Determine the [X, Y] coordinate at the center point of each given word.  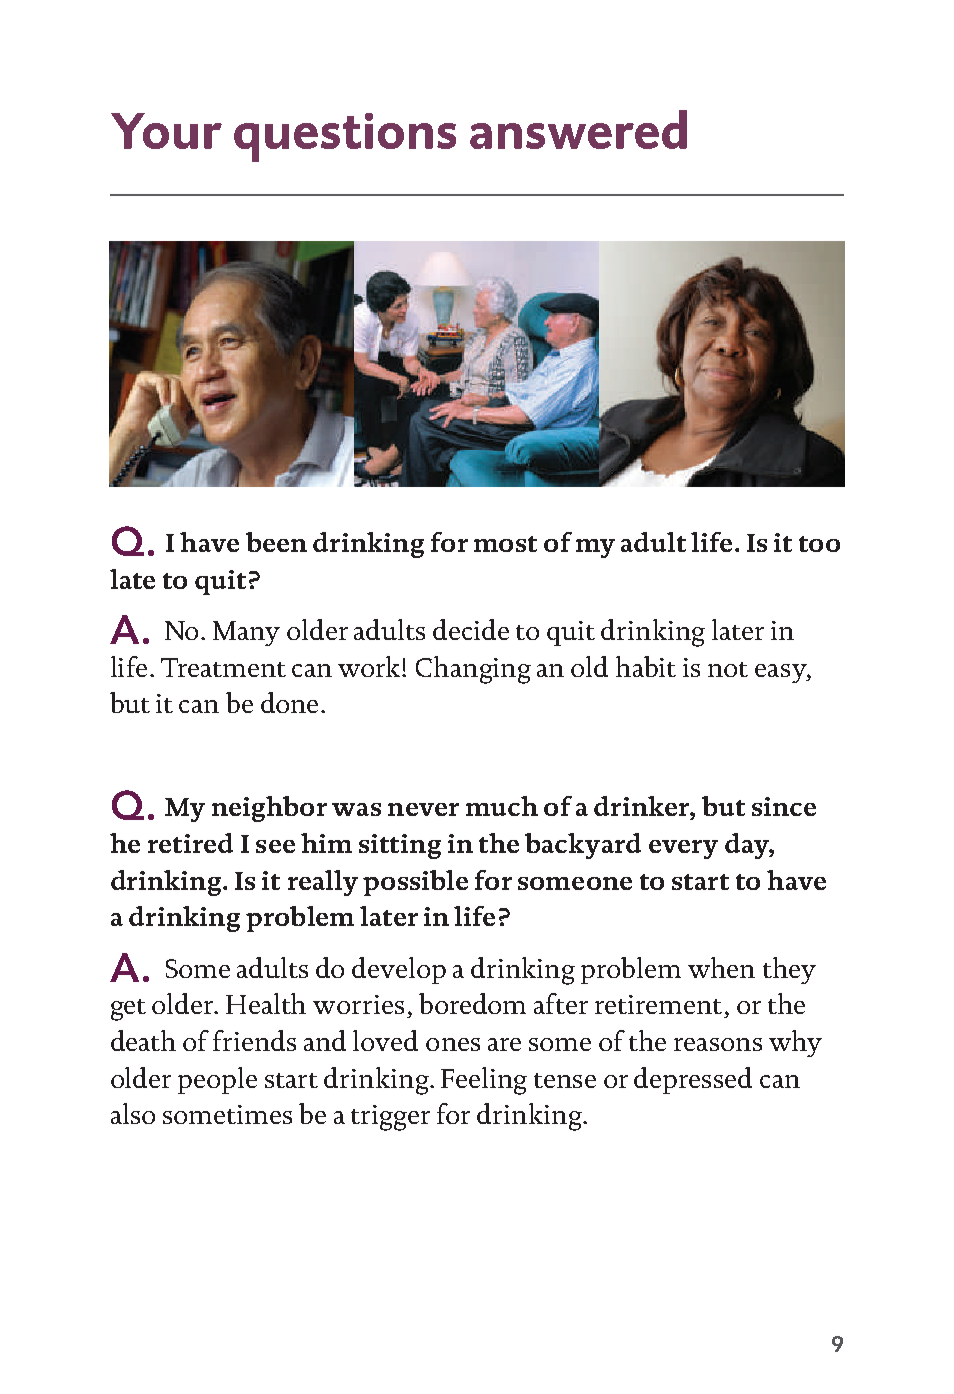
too [819, 544]
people [217, 1080]
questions [345, 137]
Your [166, 131]
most [505, 544]
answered [578, 129]
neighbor [269, 809]
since [784, 806]
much [502, 806]
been [276, 542]
